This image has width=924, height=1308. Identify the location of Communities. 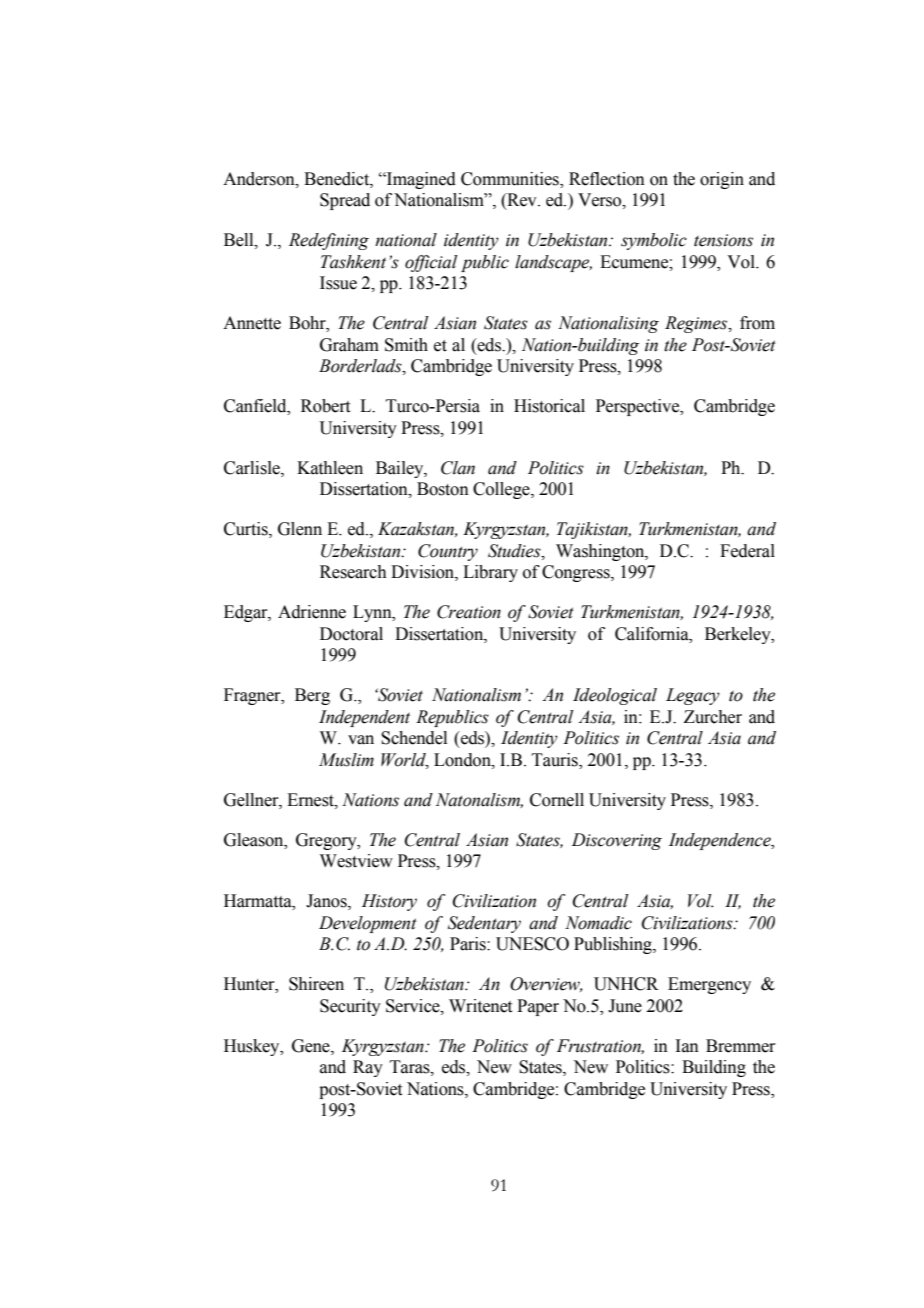
(511, 180).
